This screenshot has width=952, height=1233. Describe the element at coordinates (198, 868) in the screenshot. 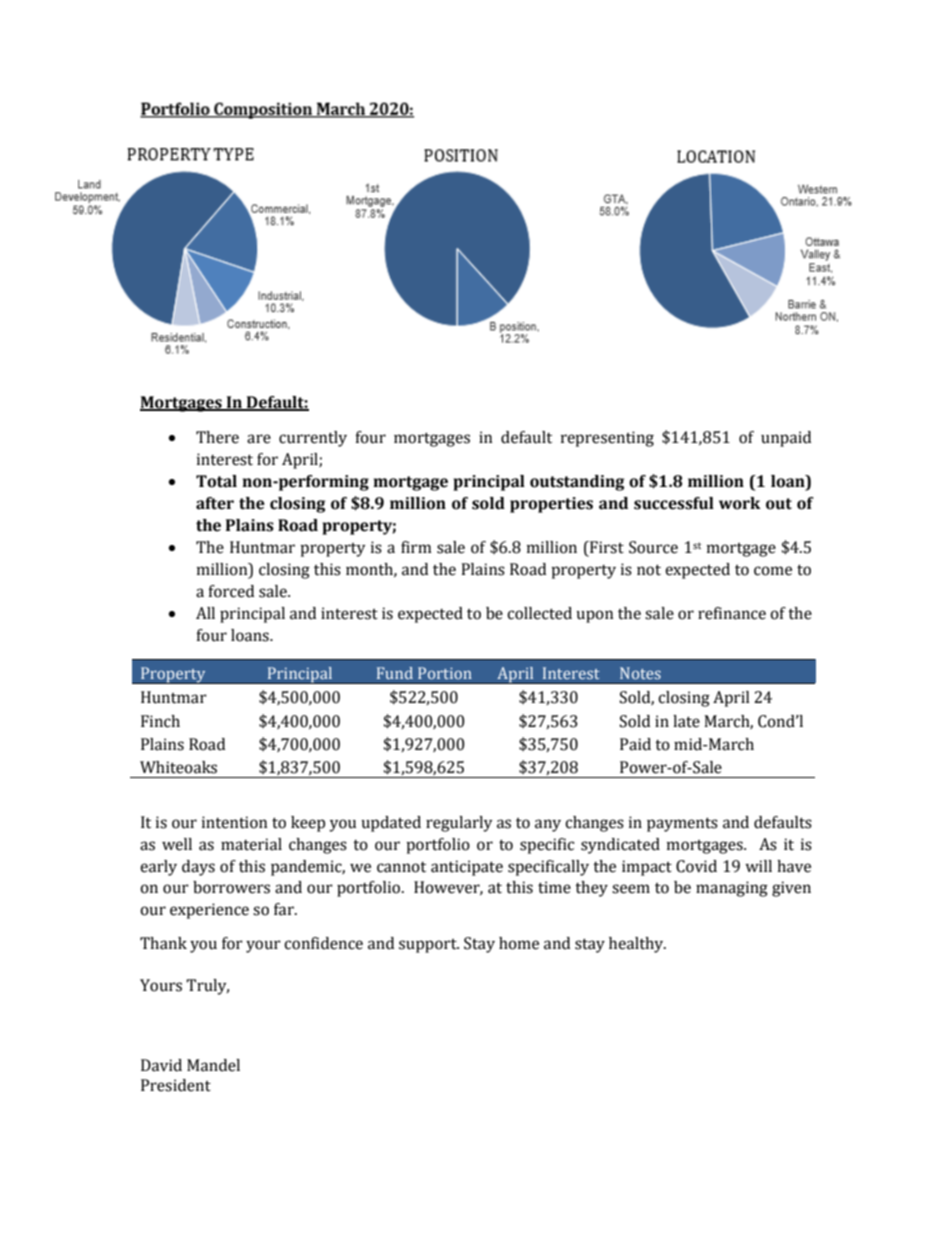

I see `days` at that location.
